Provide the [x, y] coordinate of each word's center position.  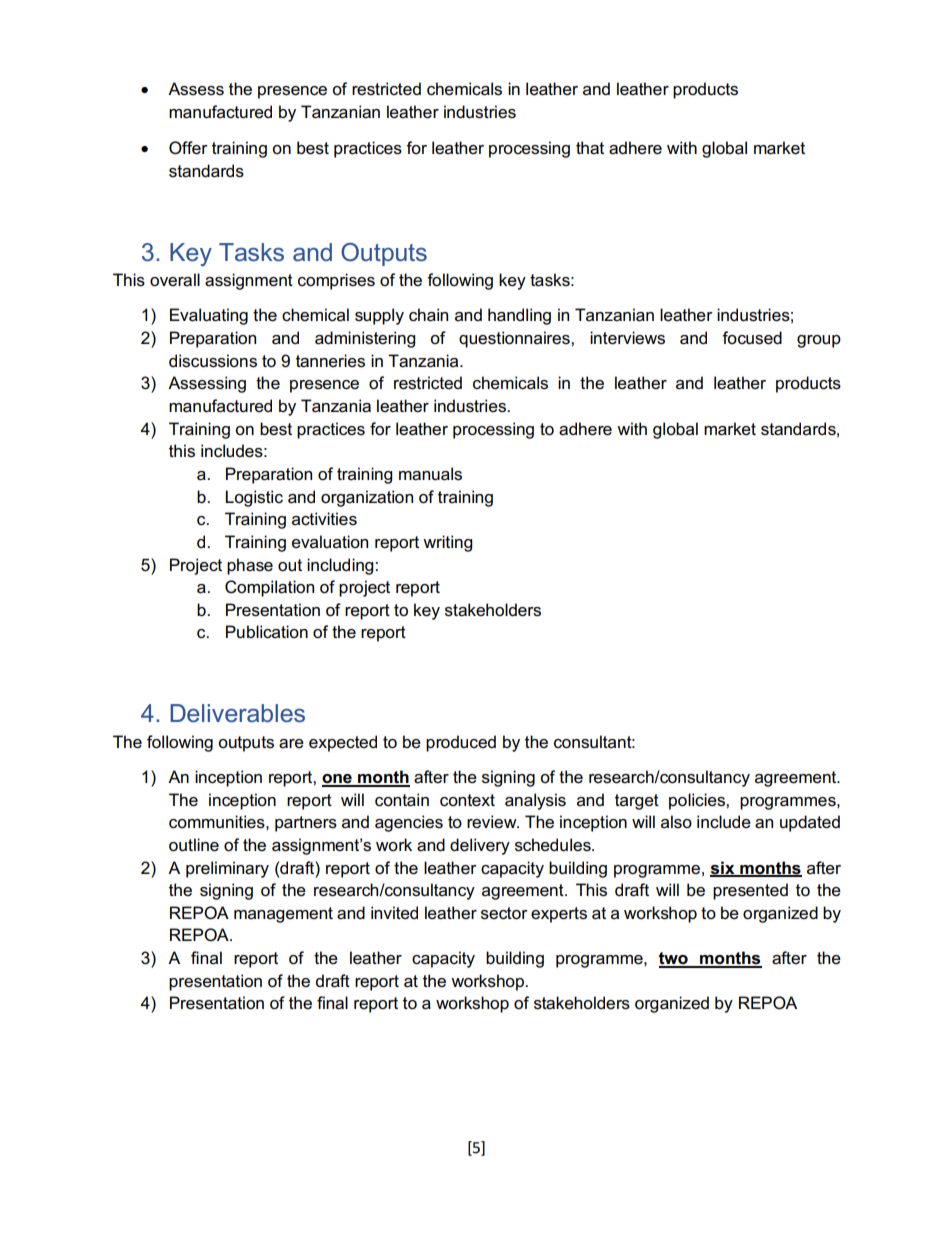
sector [504, 913]
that [590, 148]
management [283, 915]
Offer [188, 148]
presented [750, 891]
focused [752, 338]
